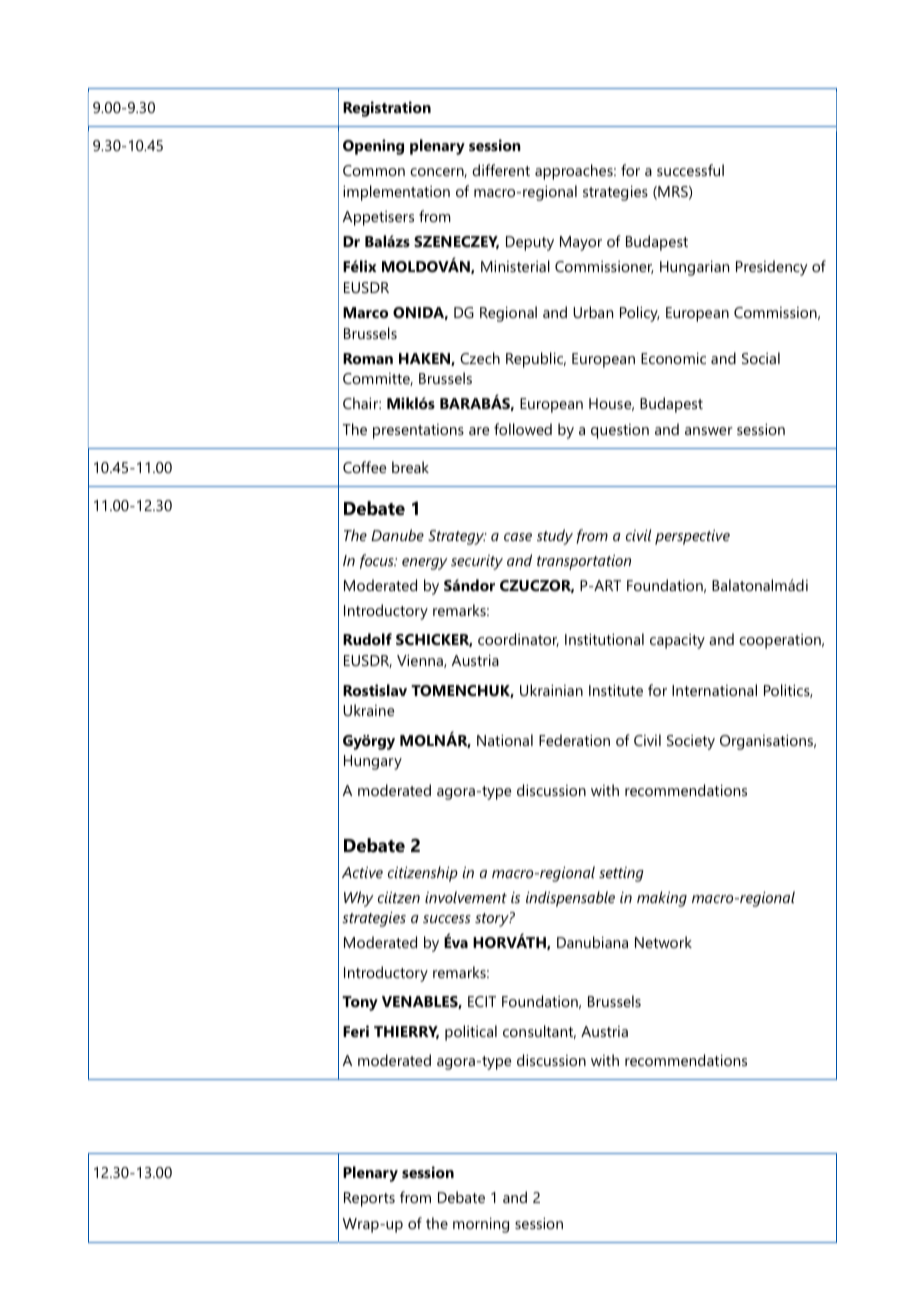 The height and width of the page is (1308, 924). I want to click on different, so click(501, 170).
